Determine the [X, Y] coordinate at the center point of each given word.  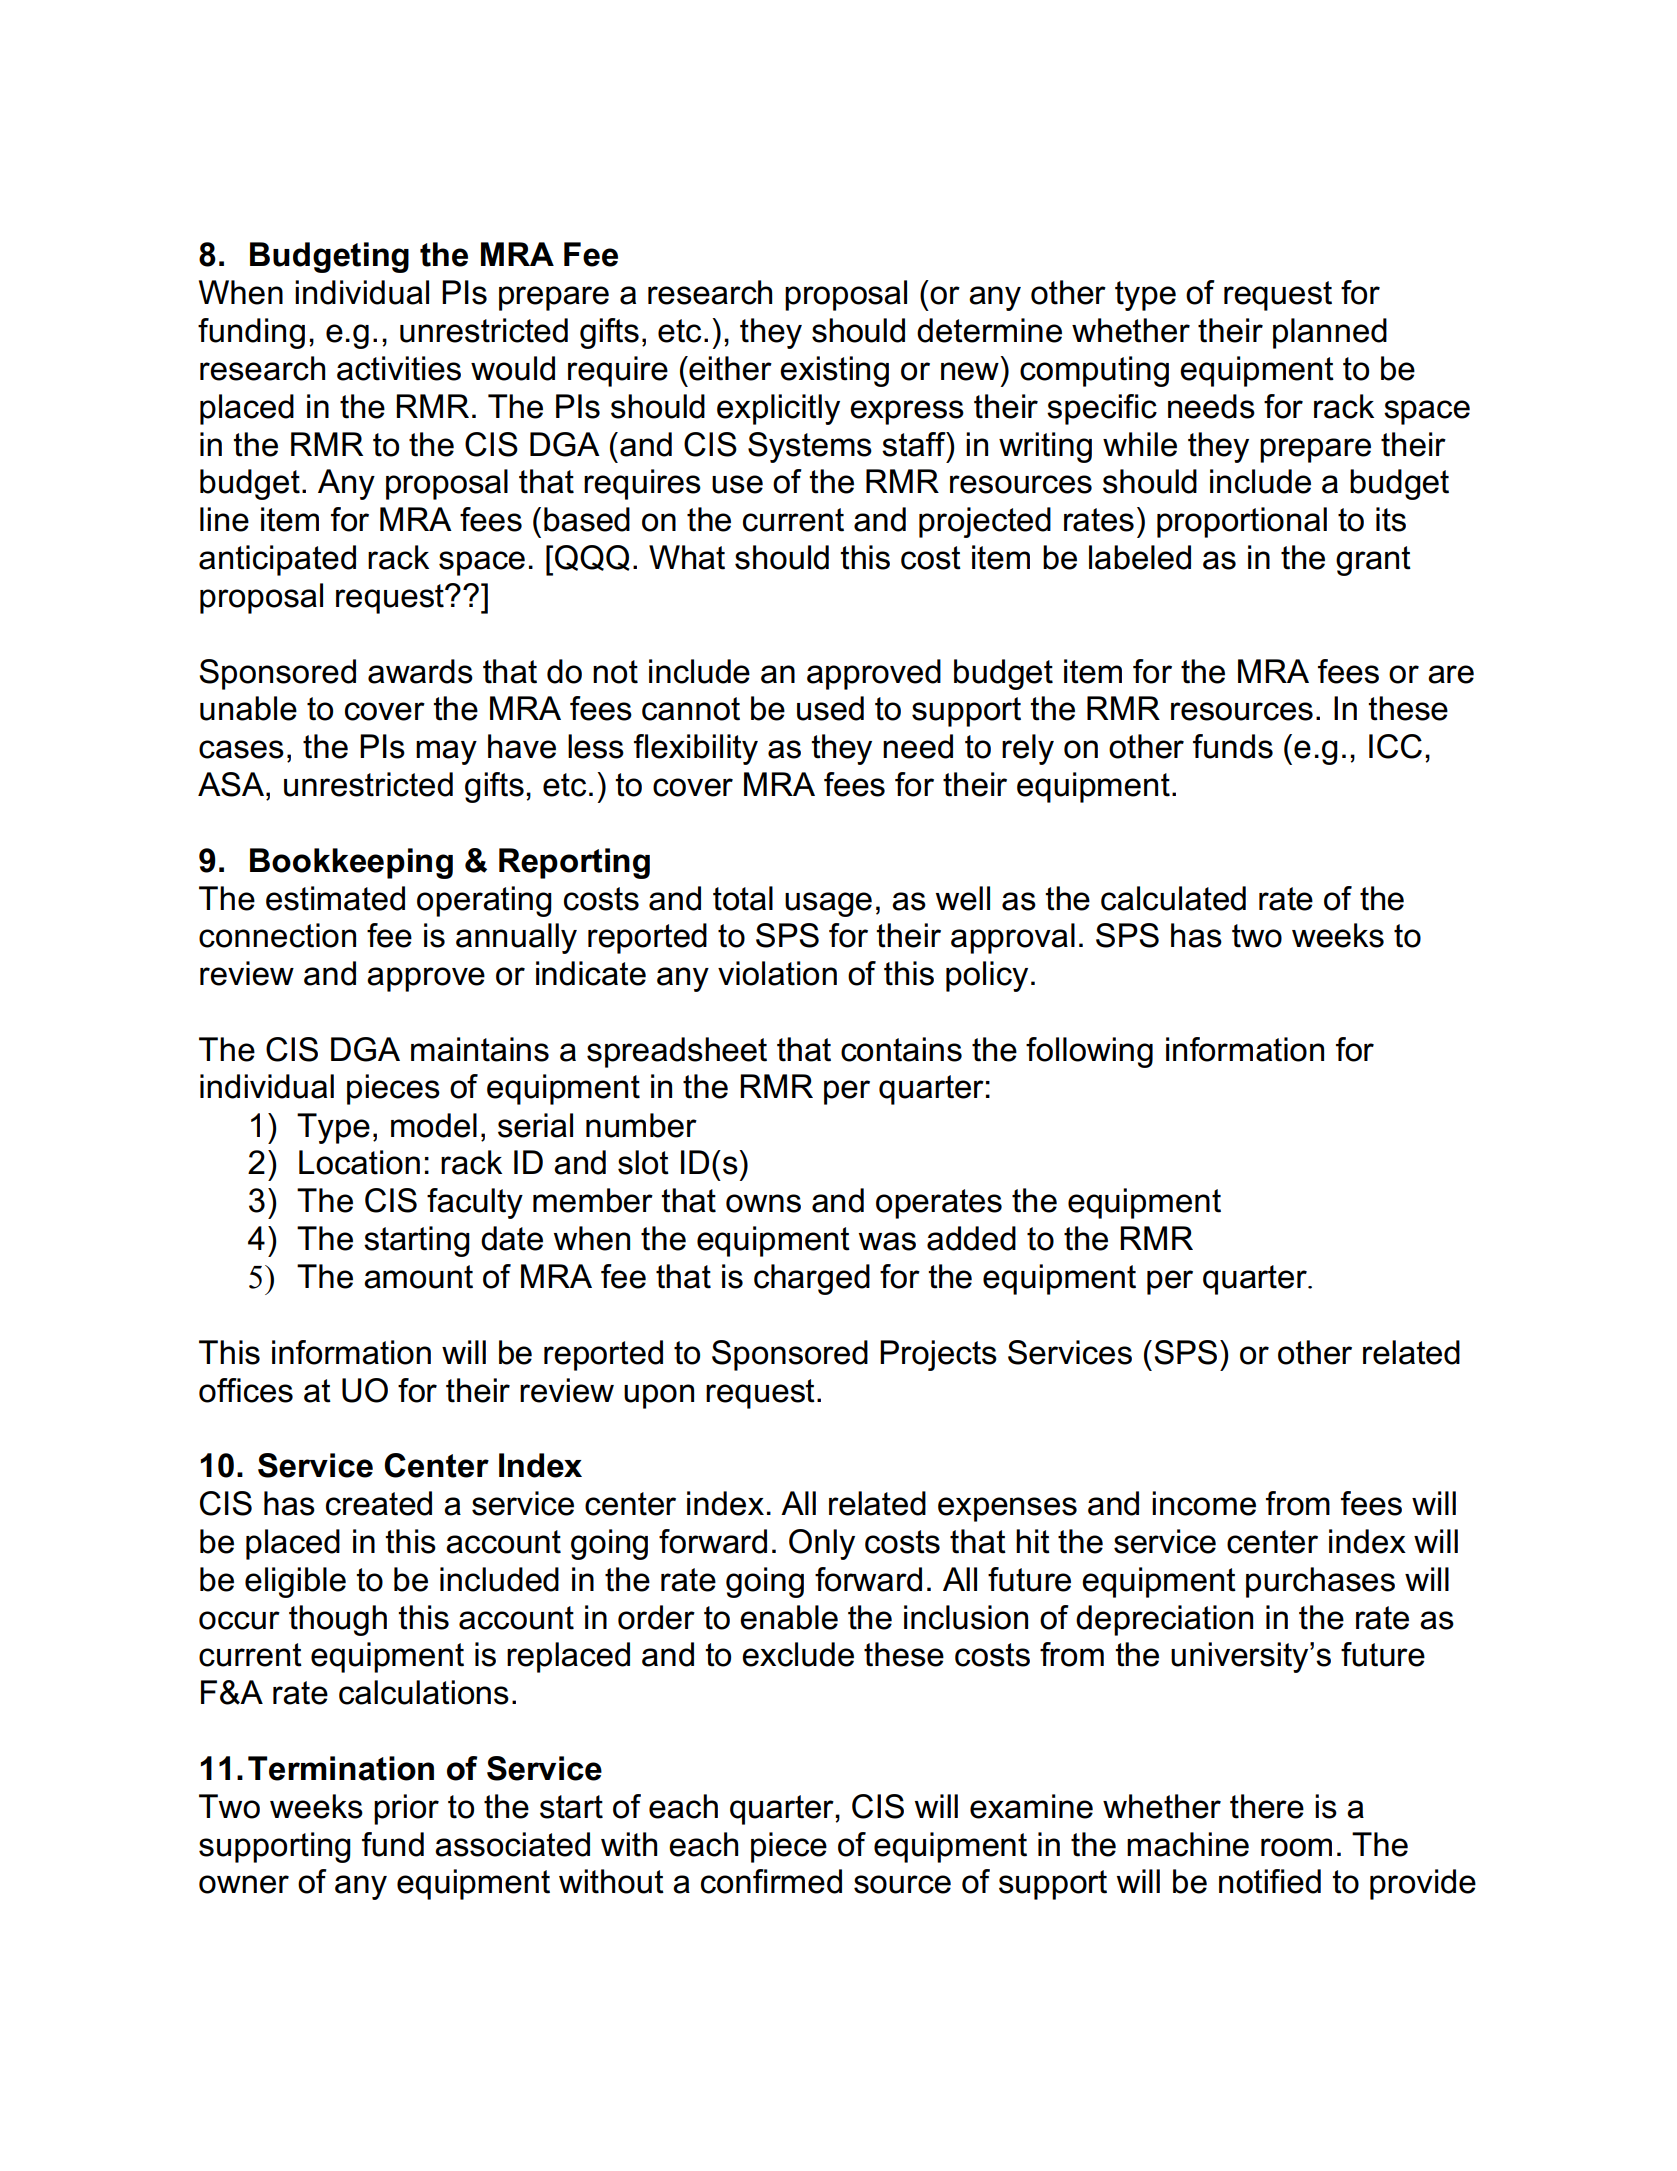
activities [399, 368]
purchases [1320, 1582]
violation [777, 973]
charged [812, 1279]
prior [406, 1809]
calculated [1173, 898]
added [971, 1238]
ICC [1395, 746]
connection [277, 935]
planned [1330, 333]
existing [834, 371]
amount [418, 1277]
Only [822, 1544]
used [830, 708]
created [379, 1503]
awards [420, 671]
